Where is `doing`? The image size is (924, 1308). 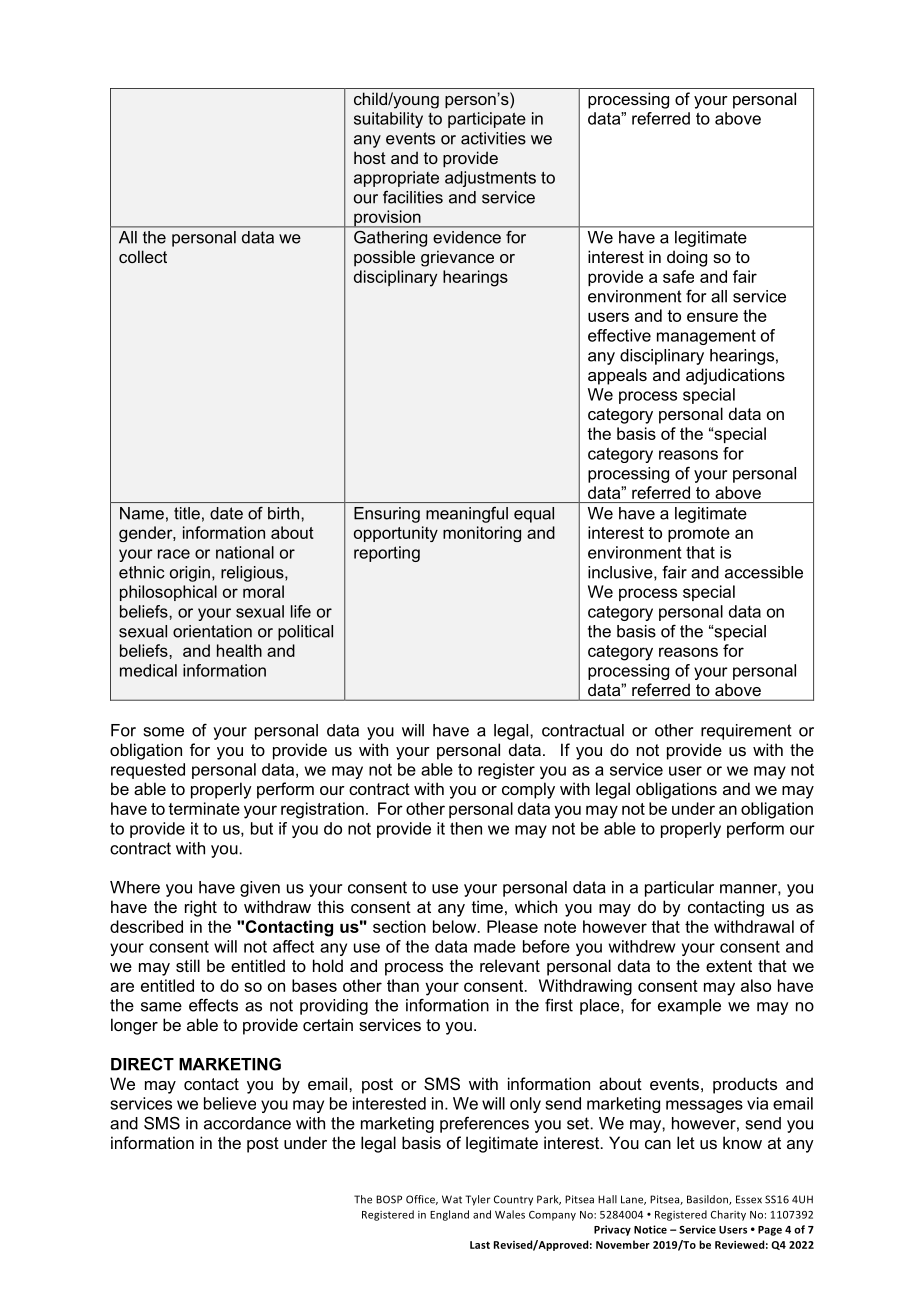 doing is located at coordinates (687, 258).
